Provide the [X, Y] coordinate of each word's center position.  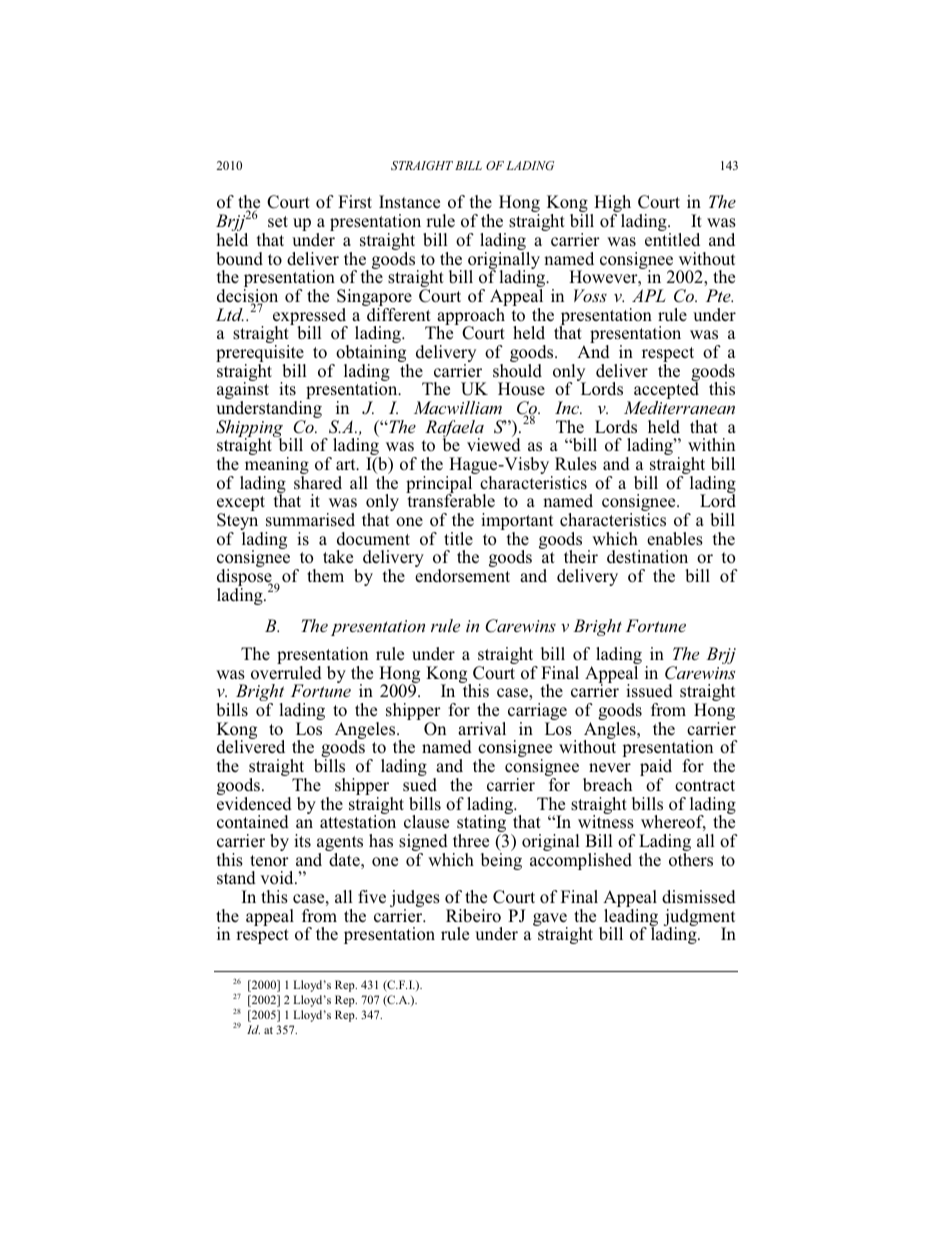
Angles [610, 732]
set [278, 221]
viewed [494, 444]
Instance [409, 202]
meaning [275, 467]
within [711, 444]
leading [631, 919]
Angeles [366, 732]
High [611, 205]
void [278, 878]
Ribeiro [473, 916]
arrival [482, 728]
